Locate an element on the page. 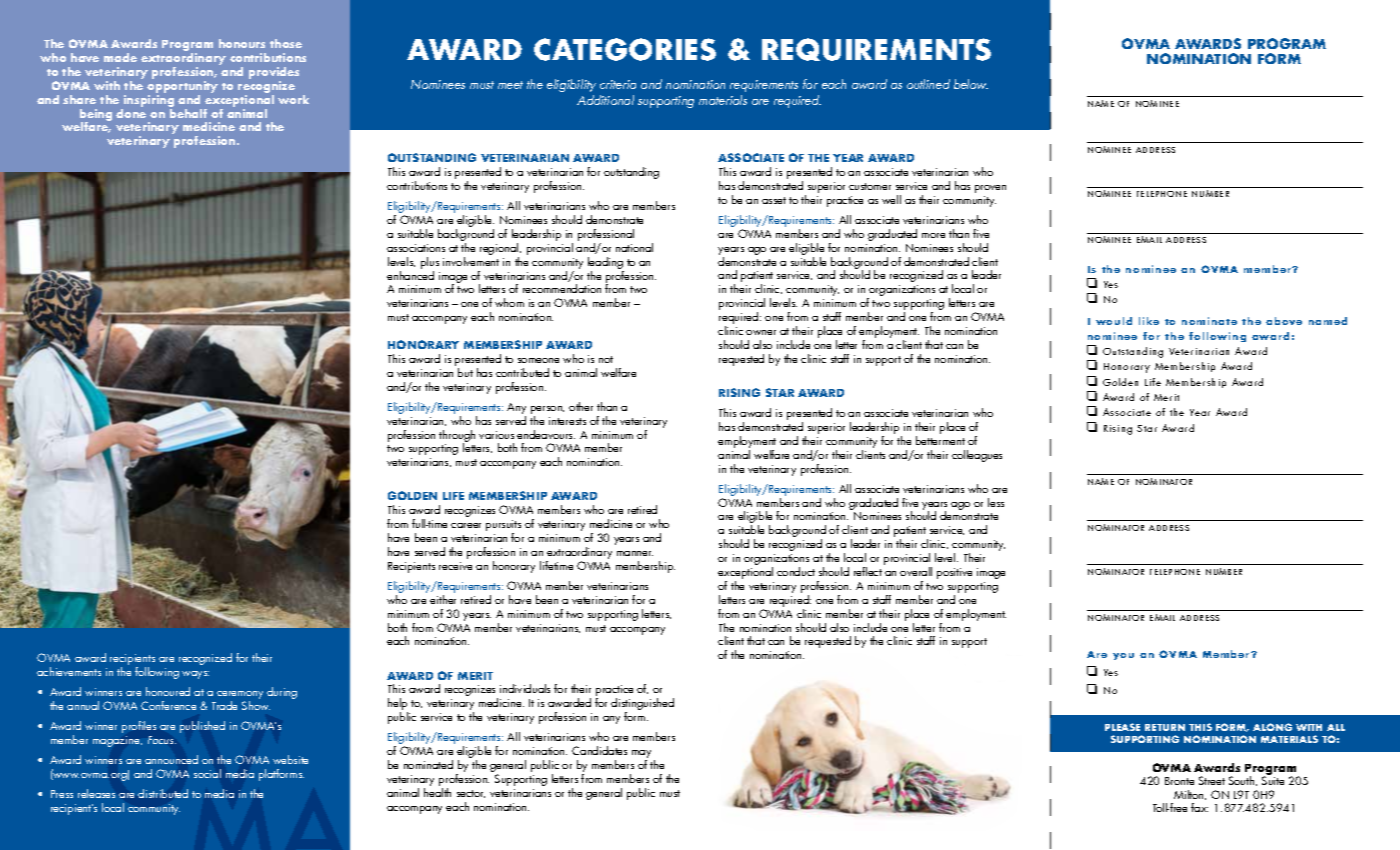 Image resolution: width=1400 pixels, height=850 pixels. owner is located at coordinates (761, 332).
